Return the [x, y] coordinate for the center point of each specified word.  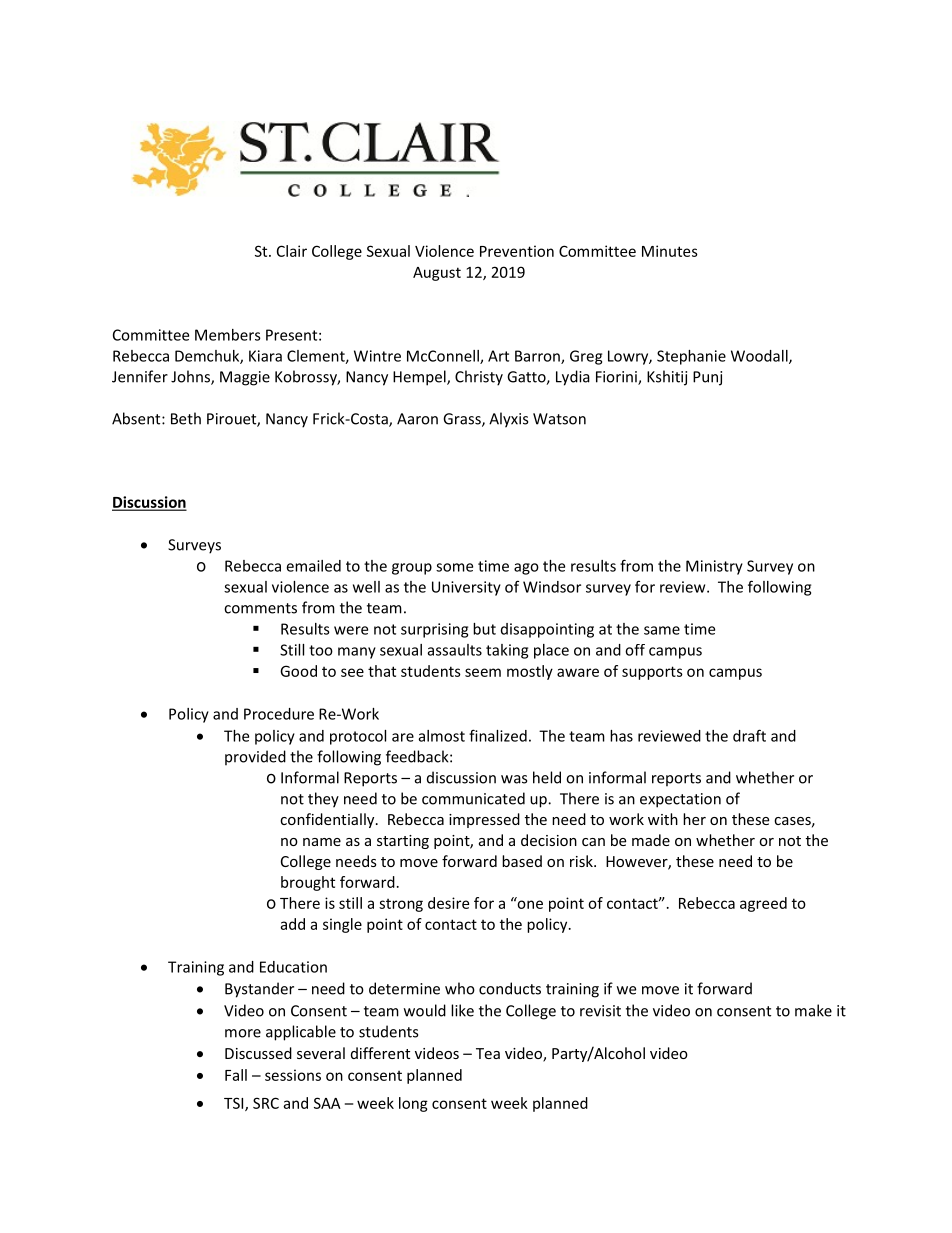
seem [483, 672]
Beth [186, 418]
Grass [463, 420]
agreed [763, 904]
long [413, 1104]
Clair [292, 251]
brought [308, 883]
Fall [236, 1075]
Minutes [670, 251]
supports [652, 673]
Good [298, 671]
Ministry [714, 567]
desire [448, 903]
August [437, 274]
